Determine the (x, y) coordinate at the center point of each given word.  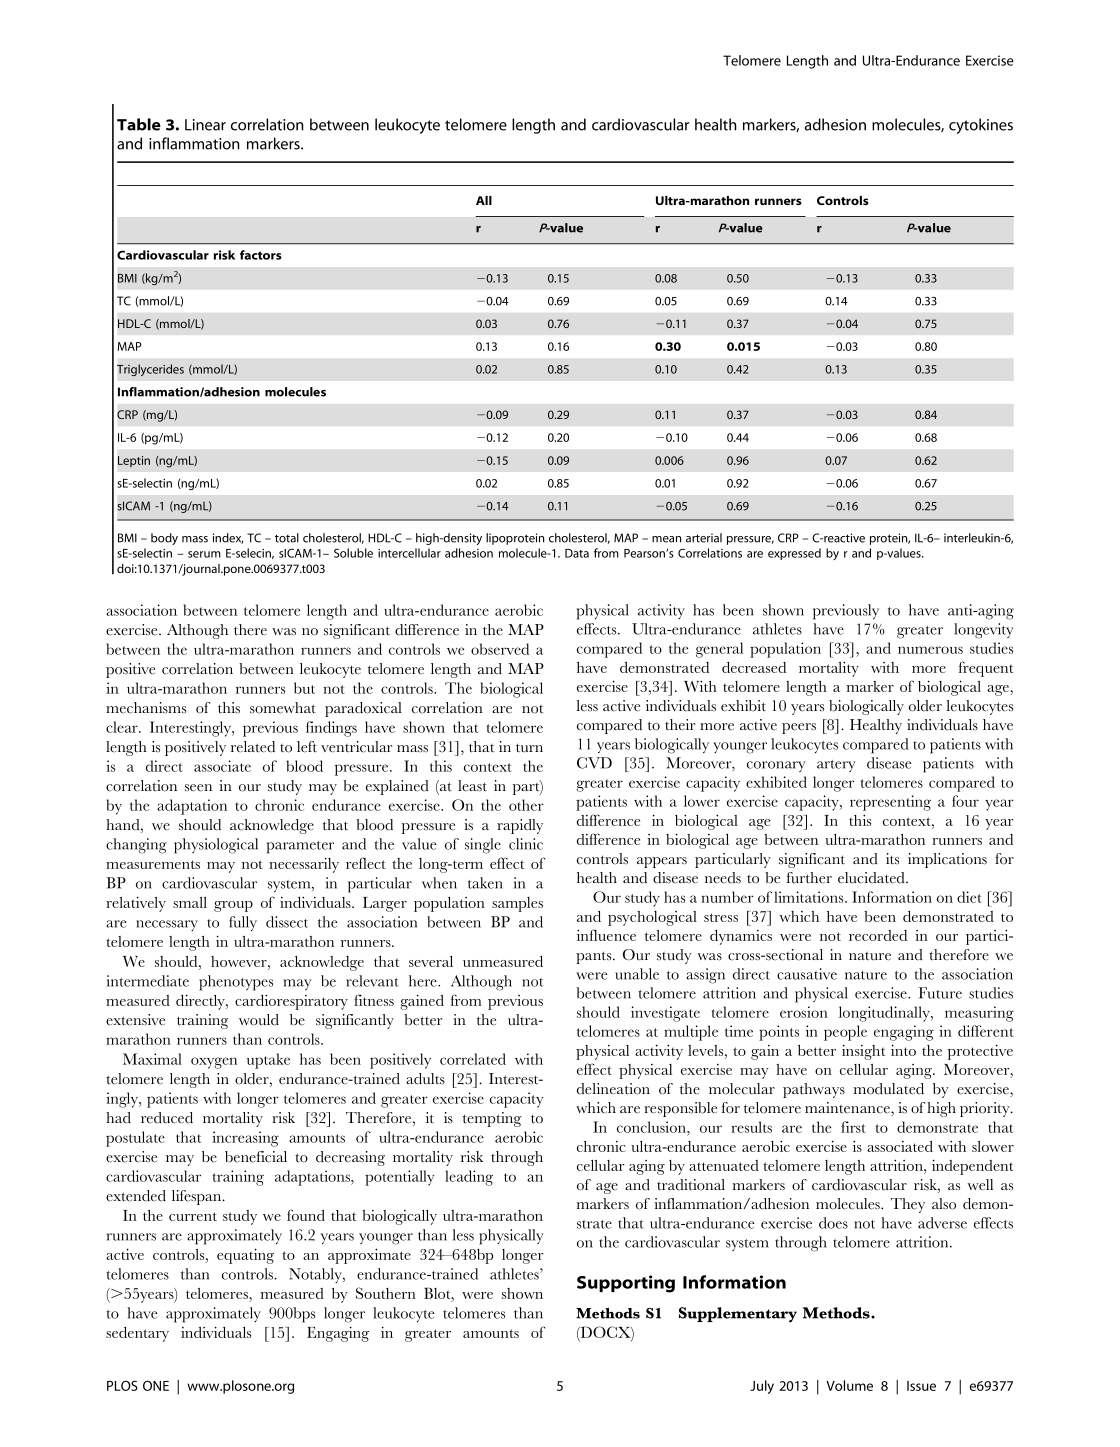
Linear (205, 125)
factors (261, 255)
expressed (794, 554)
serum (204, 554)
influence (606, 935)
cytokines (981, 126)
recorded (878, 935)
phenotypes (236, 983)
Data (577, 553)
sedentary (137, 1334)
